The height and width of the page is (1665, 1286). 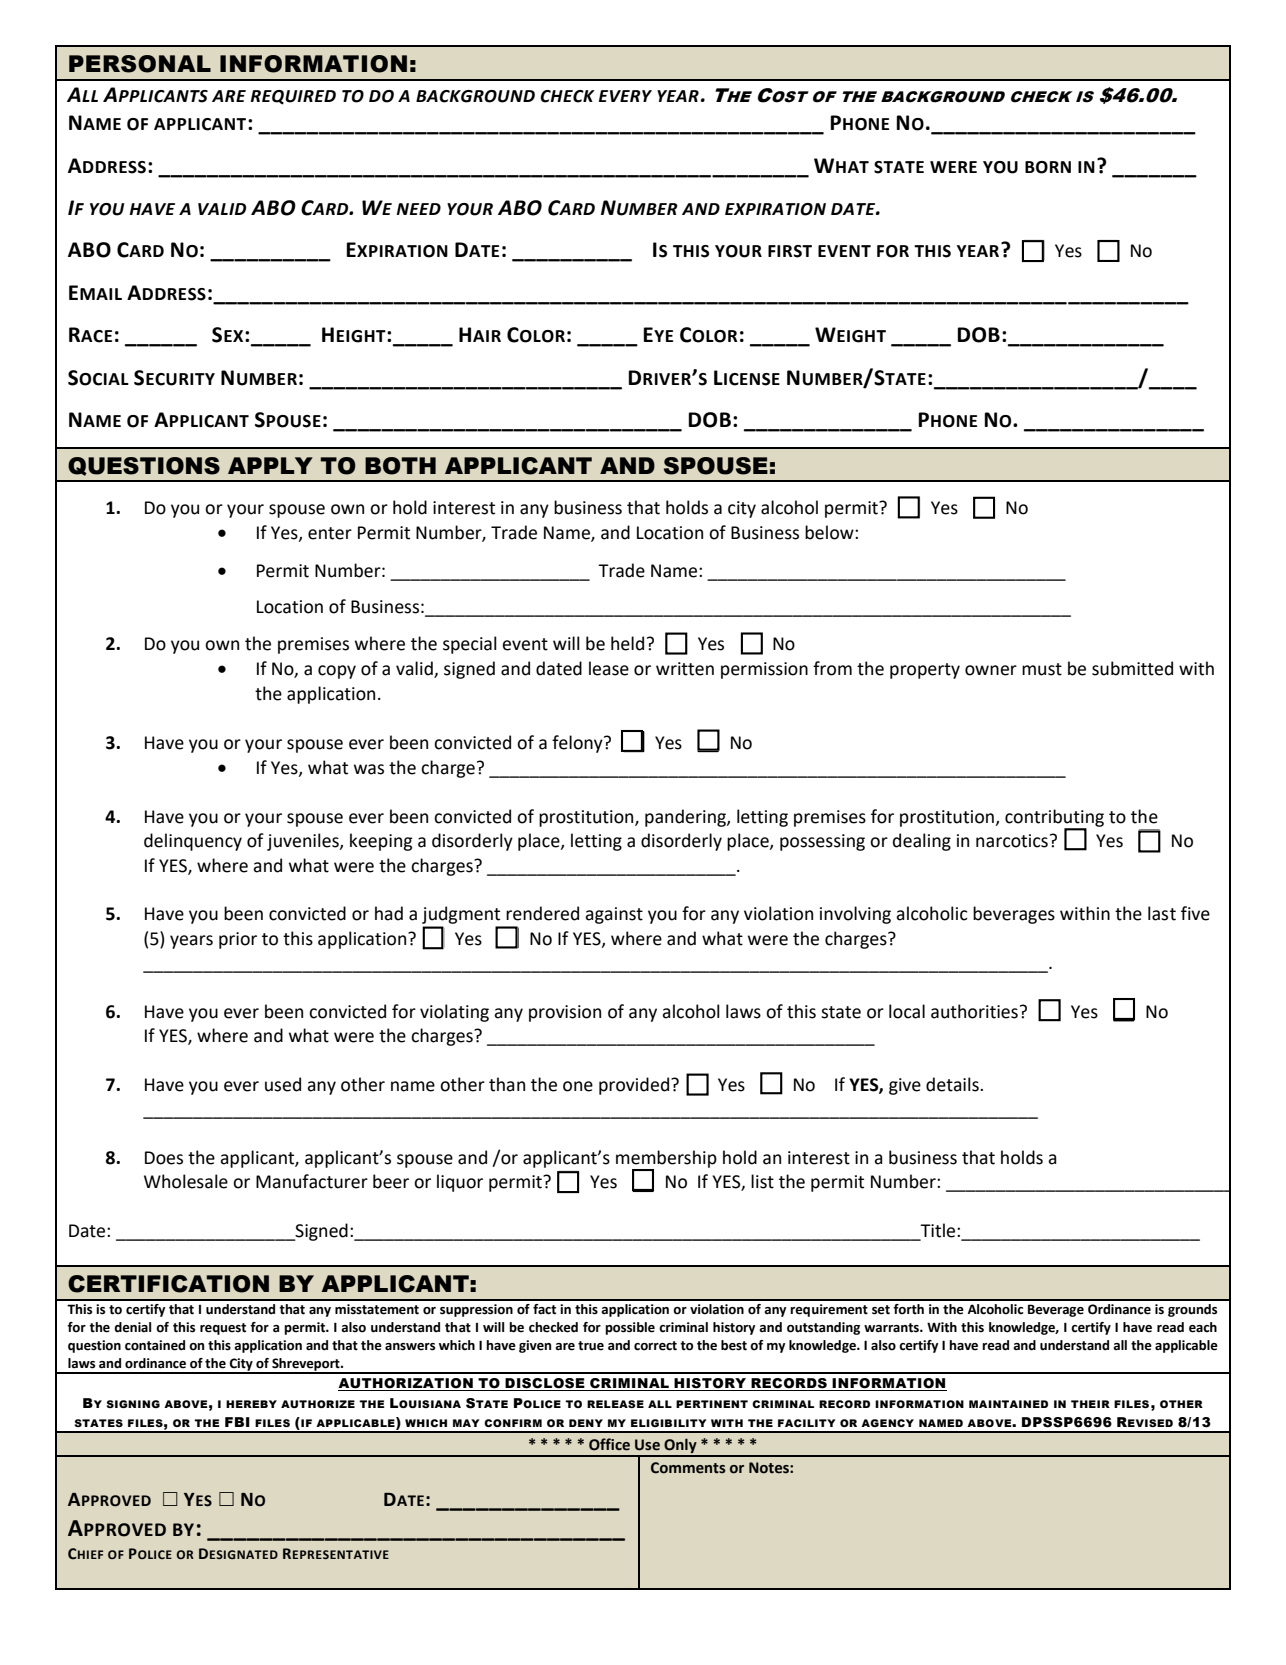 I want to click on REQUIRED, so click(x=293, y=97).
